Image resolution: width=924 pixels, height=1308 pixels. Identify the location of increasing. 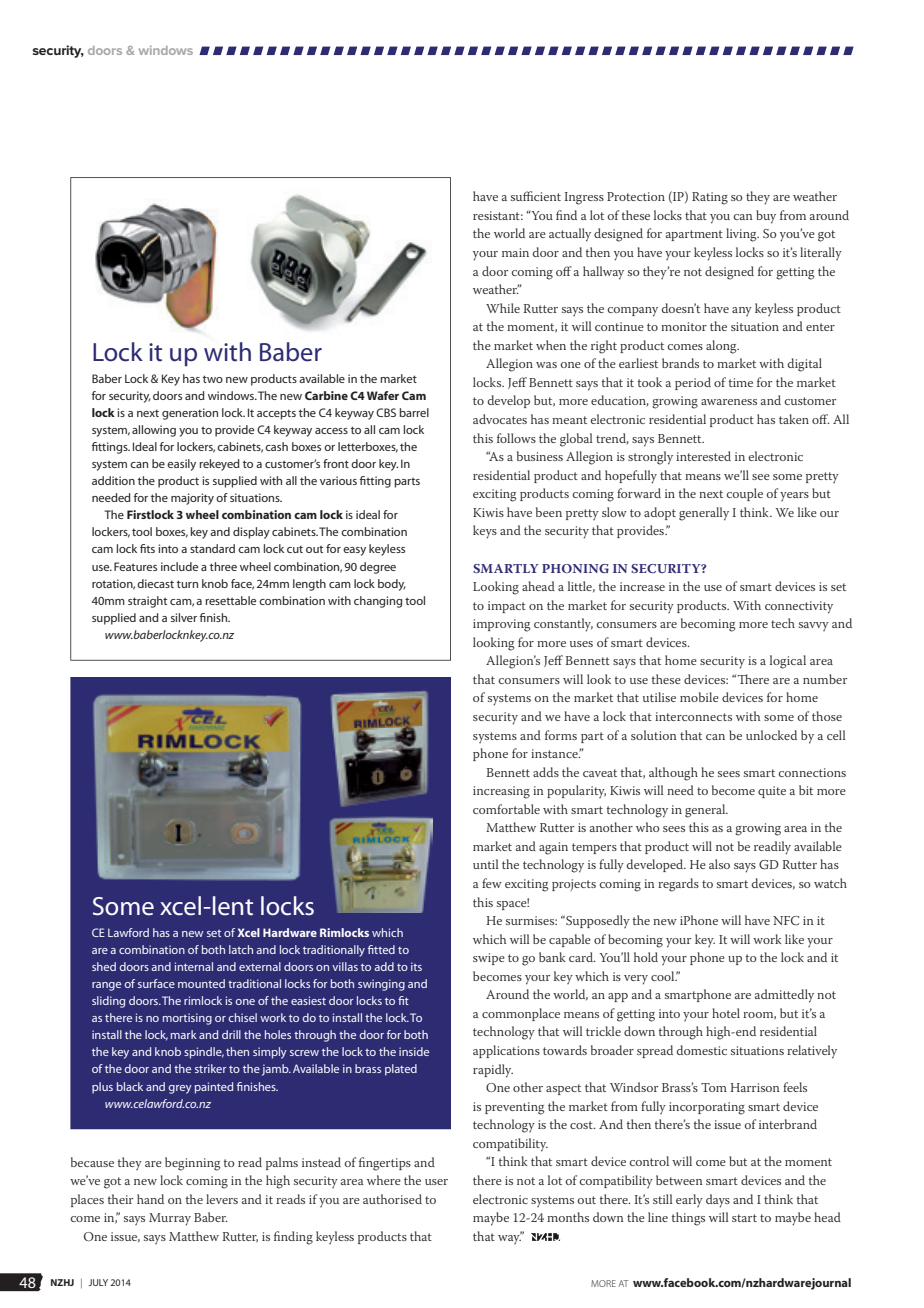
(501, 792).
